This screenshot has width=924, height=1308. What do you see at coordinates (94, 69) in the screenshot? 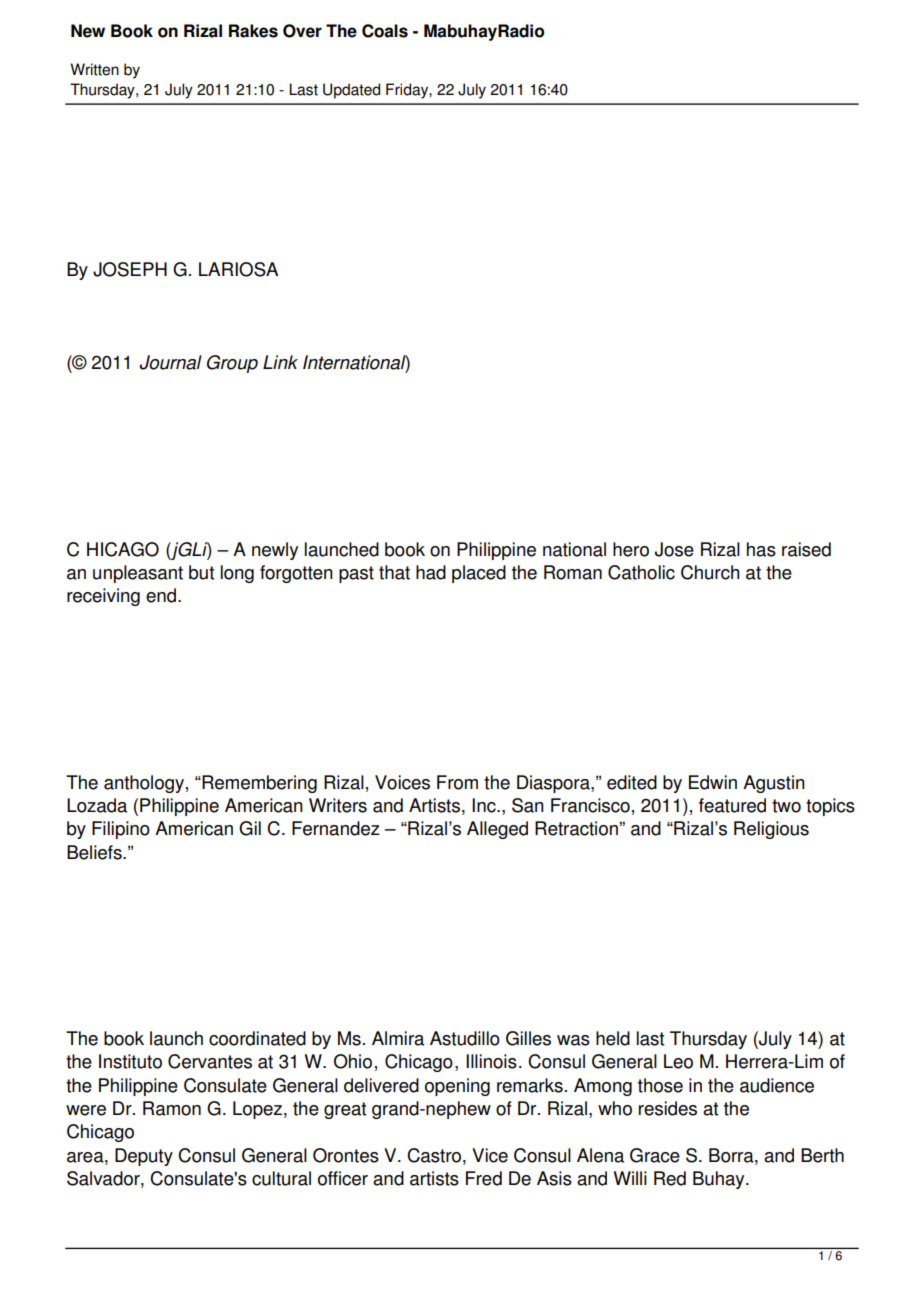
I see `Written` at bounding box center [94, 69].
